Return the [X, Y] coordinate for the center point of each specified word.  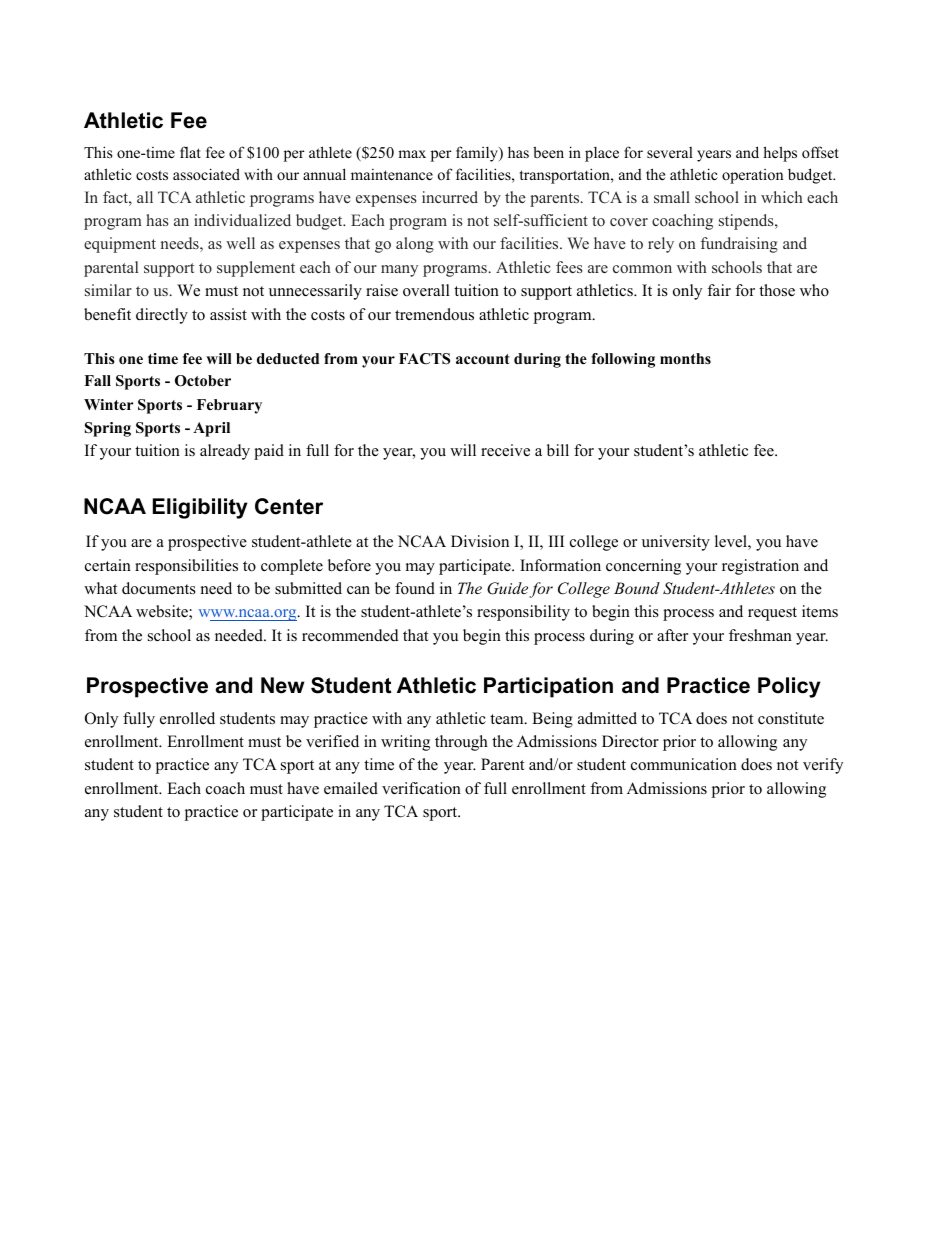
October [203, 381]
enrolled [187, 718]
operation [752, 176]
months [685, 358]
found [415, 588]
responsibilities [186, 567]
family [478, 154]
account [483, 359]
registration [760, 567]
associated [206, 174]
